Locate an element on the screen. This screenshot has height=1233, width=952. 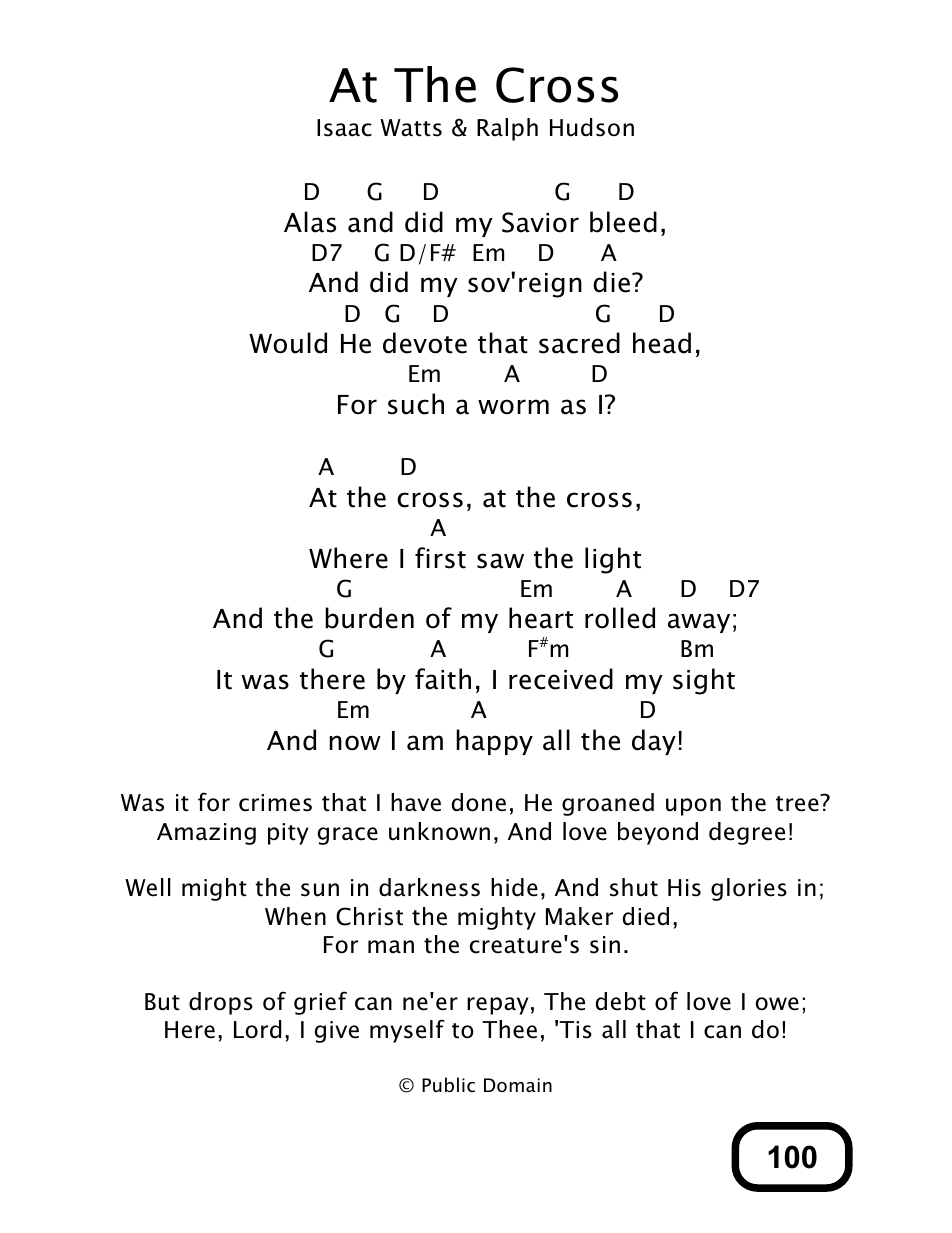
Public is located at coordinates (448, 1084).
